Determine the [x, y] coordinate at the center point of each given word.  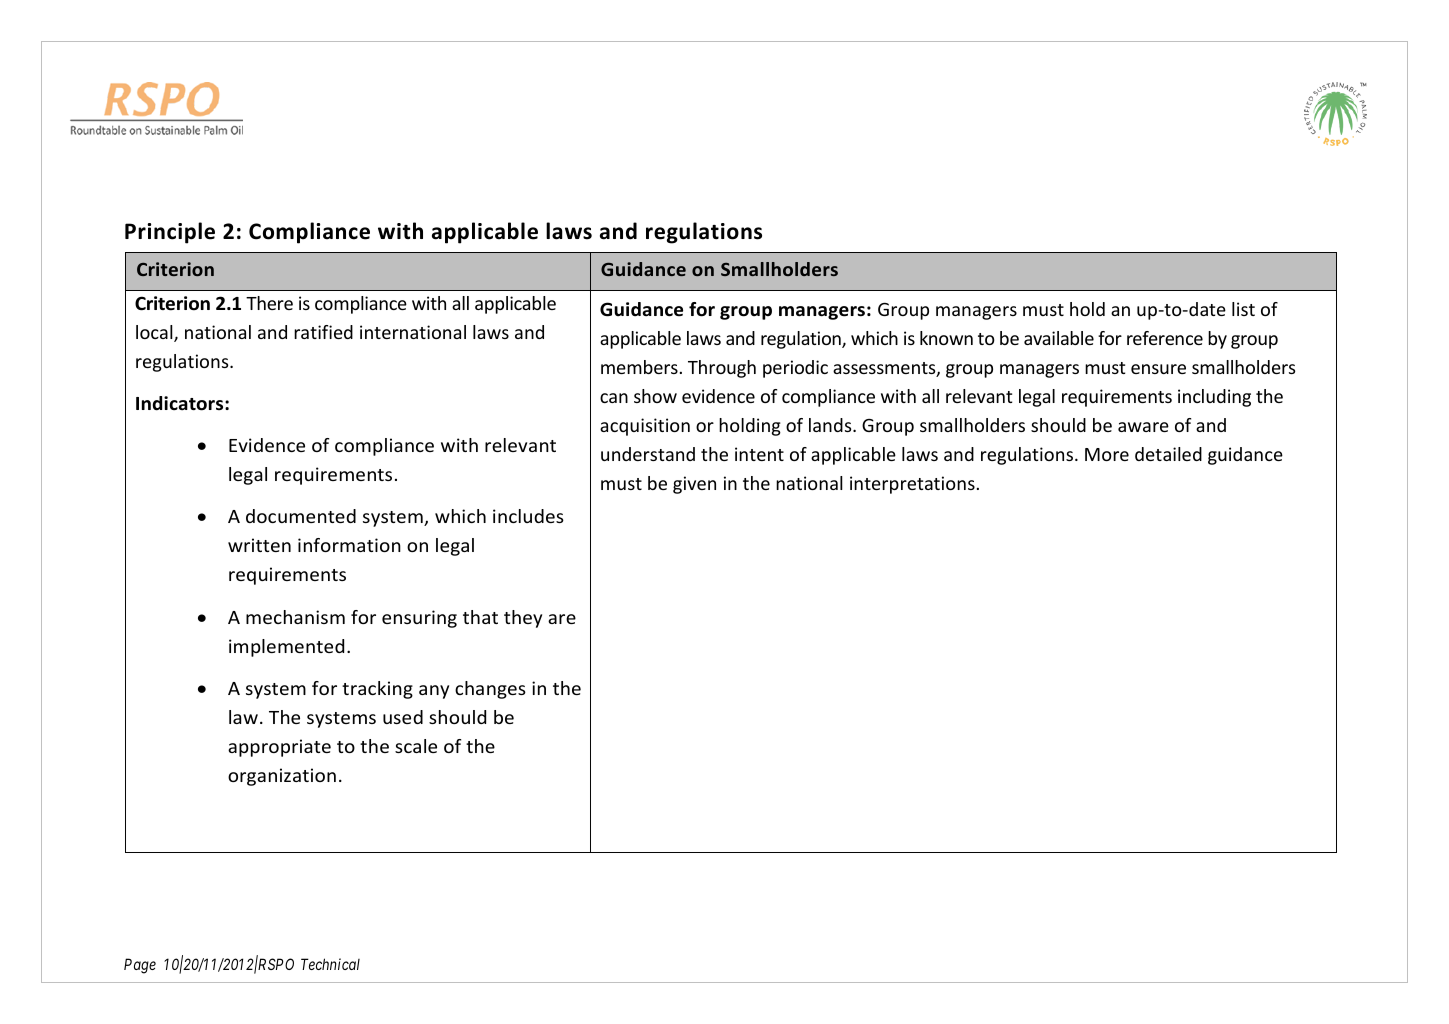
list [1243, 309]
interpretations [912, 485]
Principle [170, 233]
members [639, 367]
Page [140, 966]
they [523, 619]
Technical [330, 964]
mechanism [295, 617]
